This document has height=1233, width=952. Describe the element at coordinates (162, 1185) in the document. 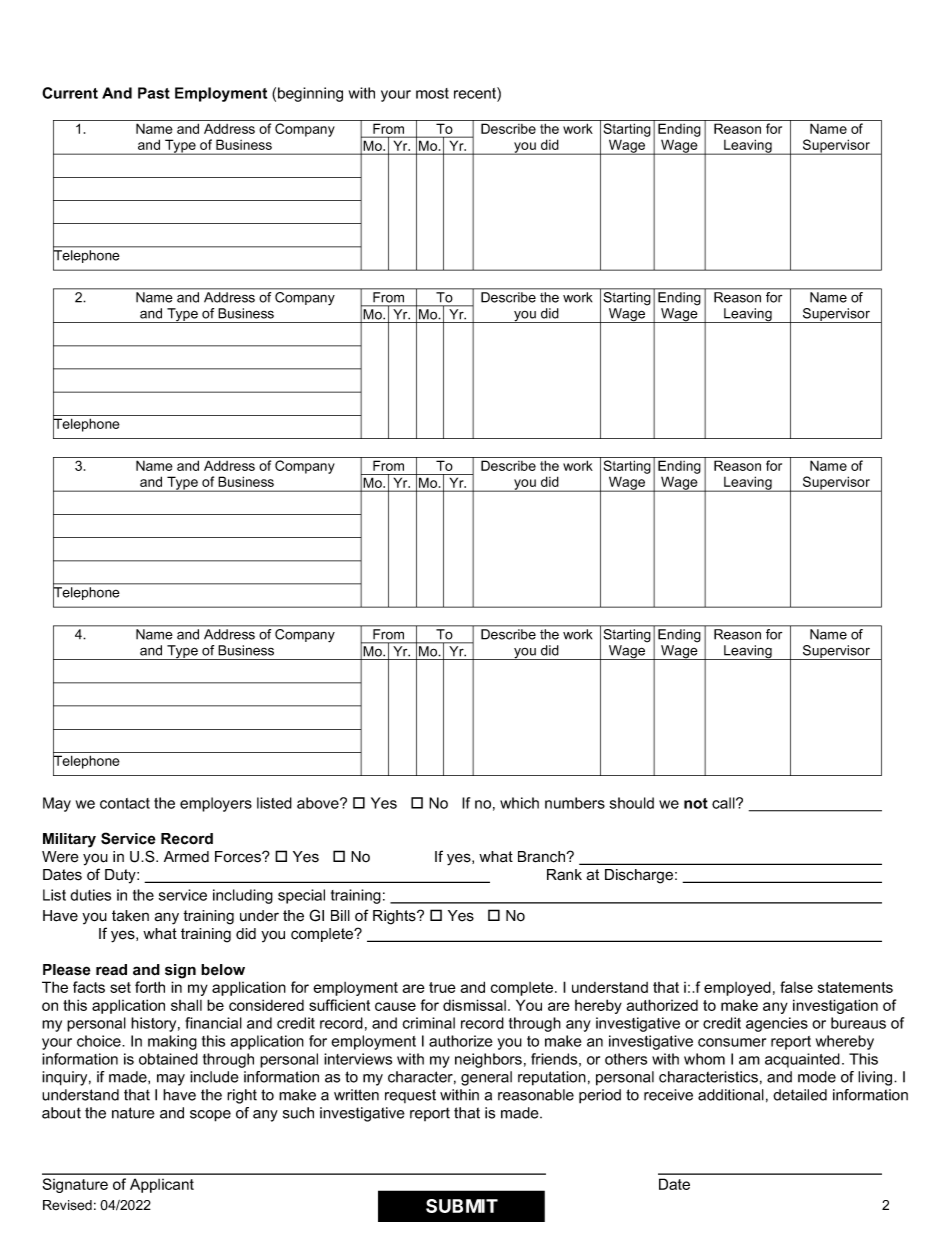

I see `Applicant` at that location.
